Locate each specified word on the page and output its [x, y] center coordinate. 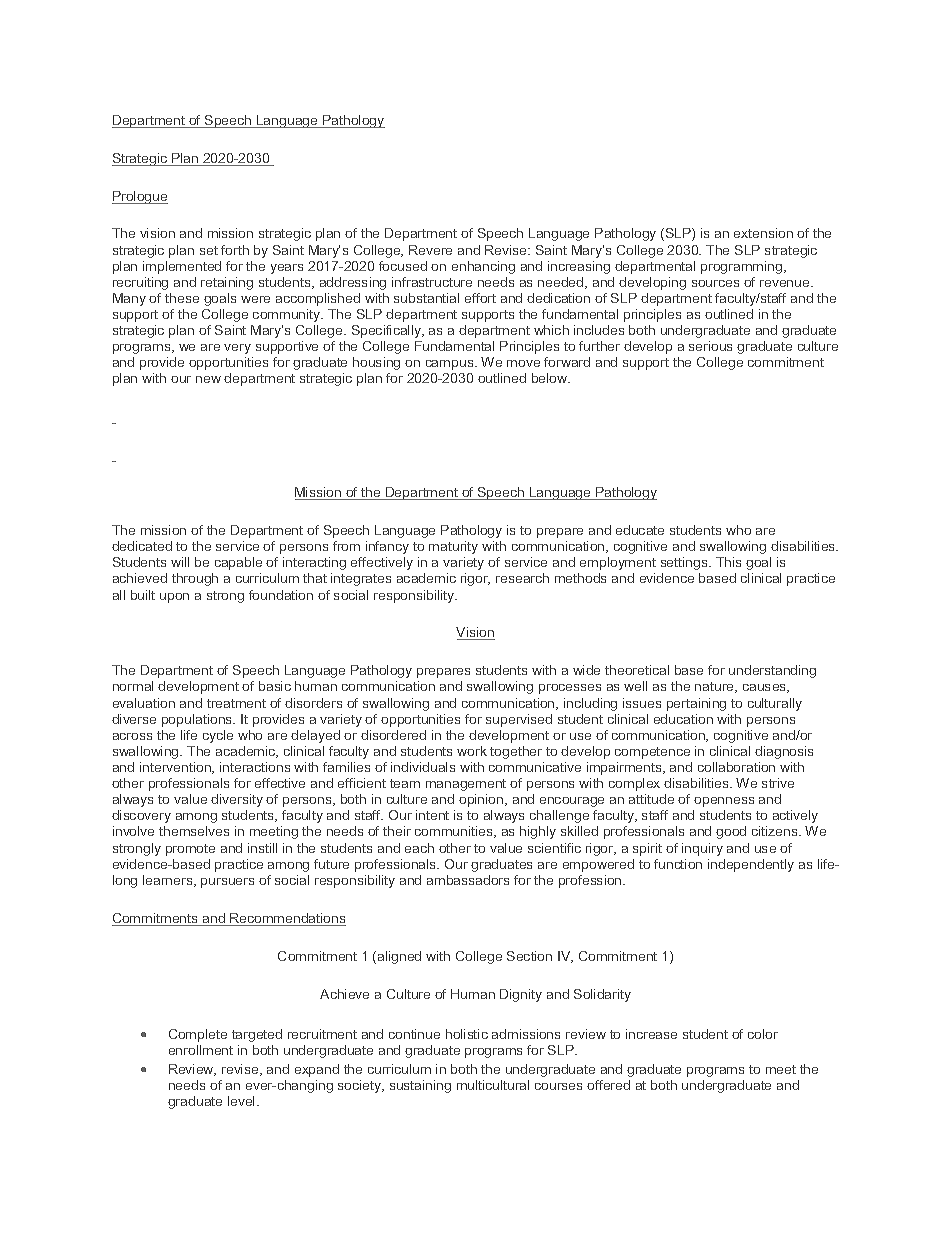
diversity [237, 800]
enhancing [483, 267]
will [180, 562]
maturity [453, 547]
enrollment [201, 1050]
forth [235, 250]
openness [724, 802]
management [466, 785]
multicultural [493, 1085]
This [728, 562]
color [763, 1034]
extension [763, 233]
